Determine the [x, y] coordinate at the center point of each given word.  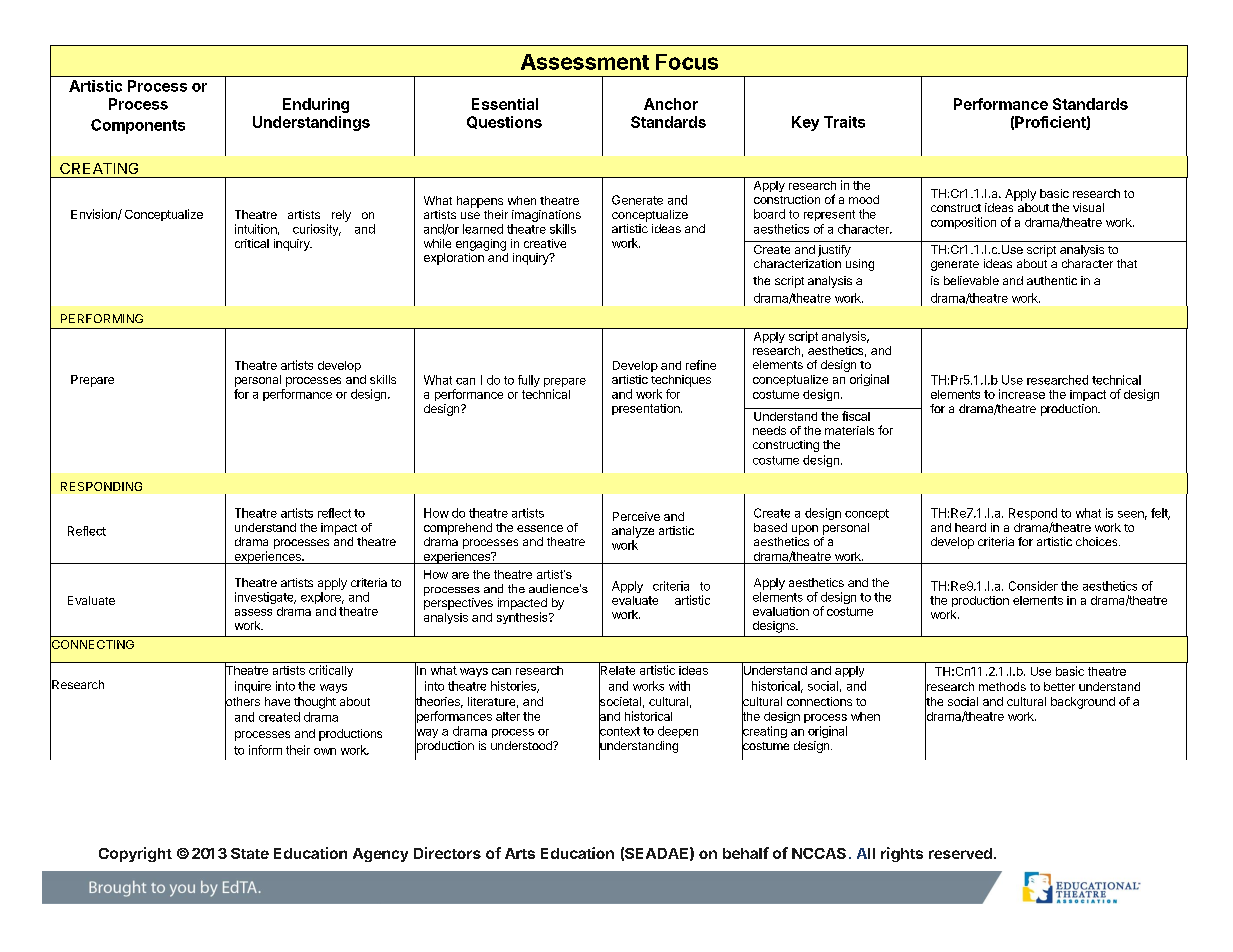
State [250, 853]
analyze [633, 532]
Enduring [316, 105]
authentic [1052, 280]
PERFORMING [102, 318]
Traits [844, 122]
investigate [265, 598]
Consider [1033, 586]
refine [701, 365]
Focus [687, 62]
